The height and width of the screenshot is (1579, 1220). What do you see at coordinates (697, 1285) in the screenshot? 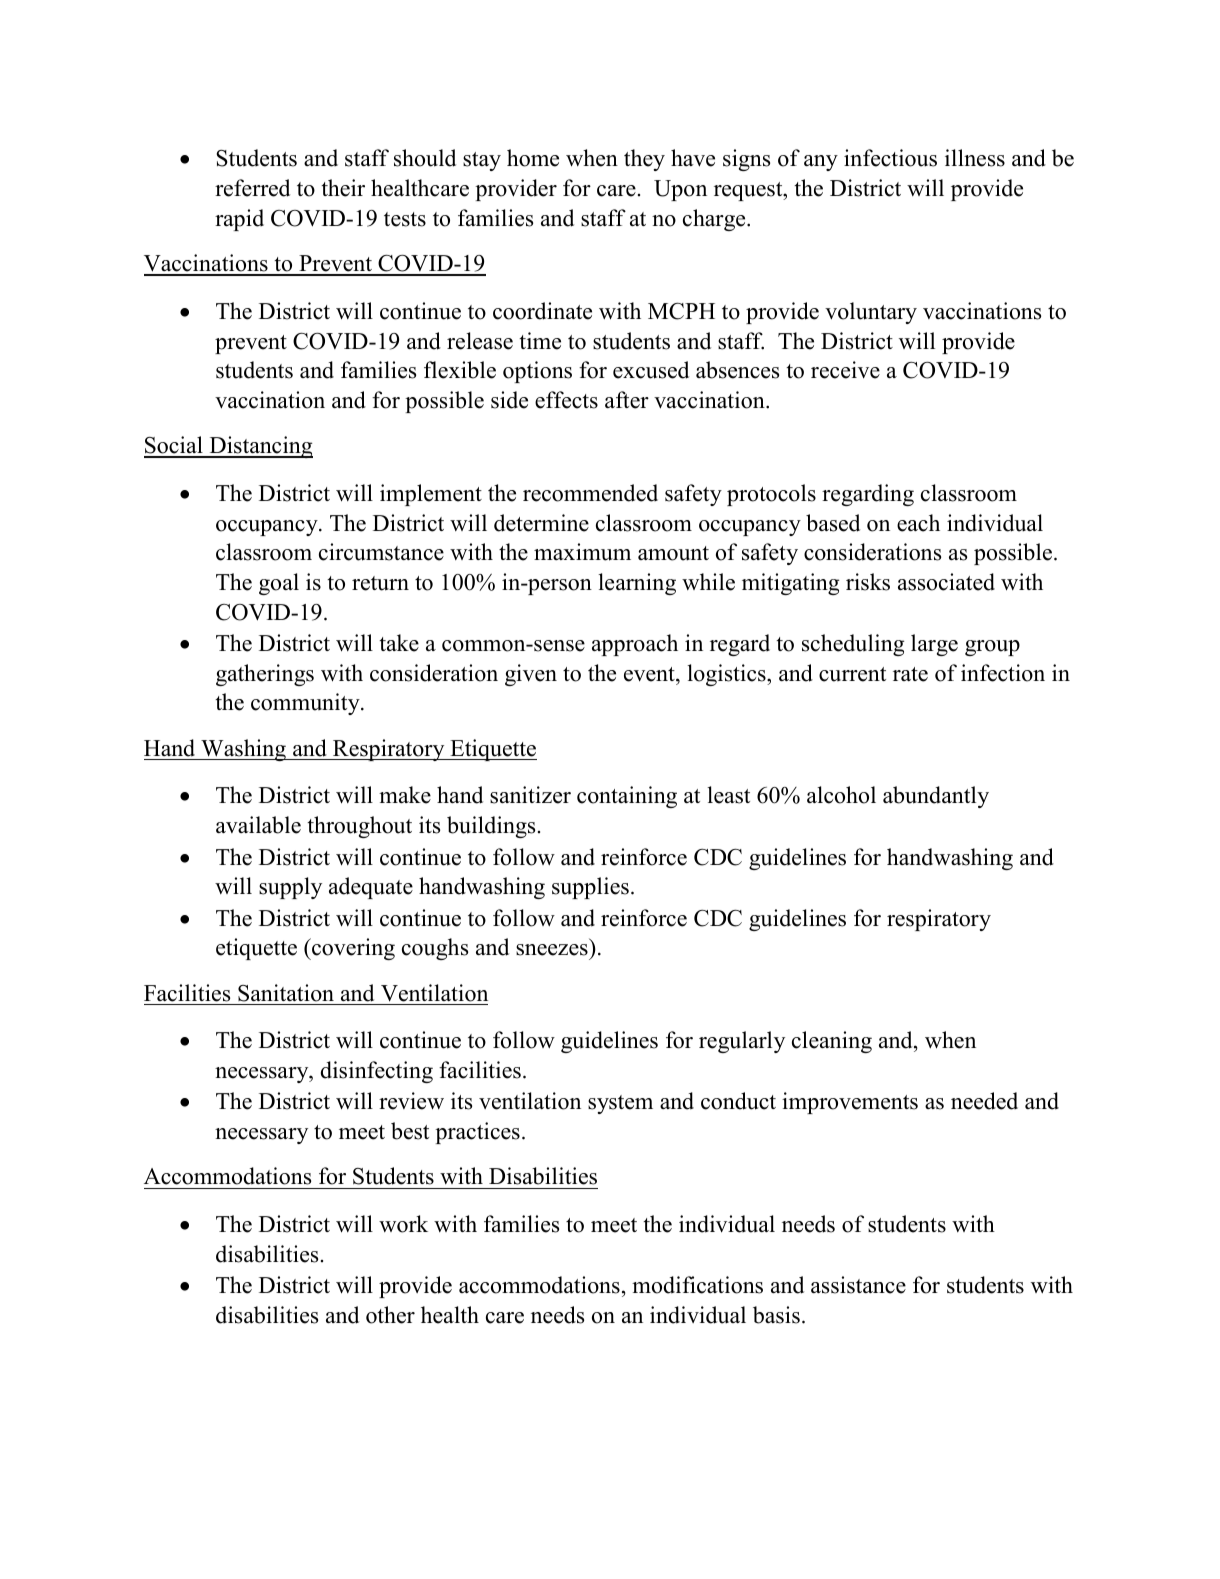
I see `modifications` at bounding box center [697, 1285].
